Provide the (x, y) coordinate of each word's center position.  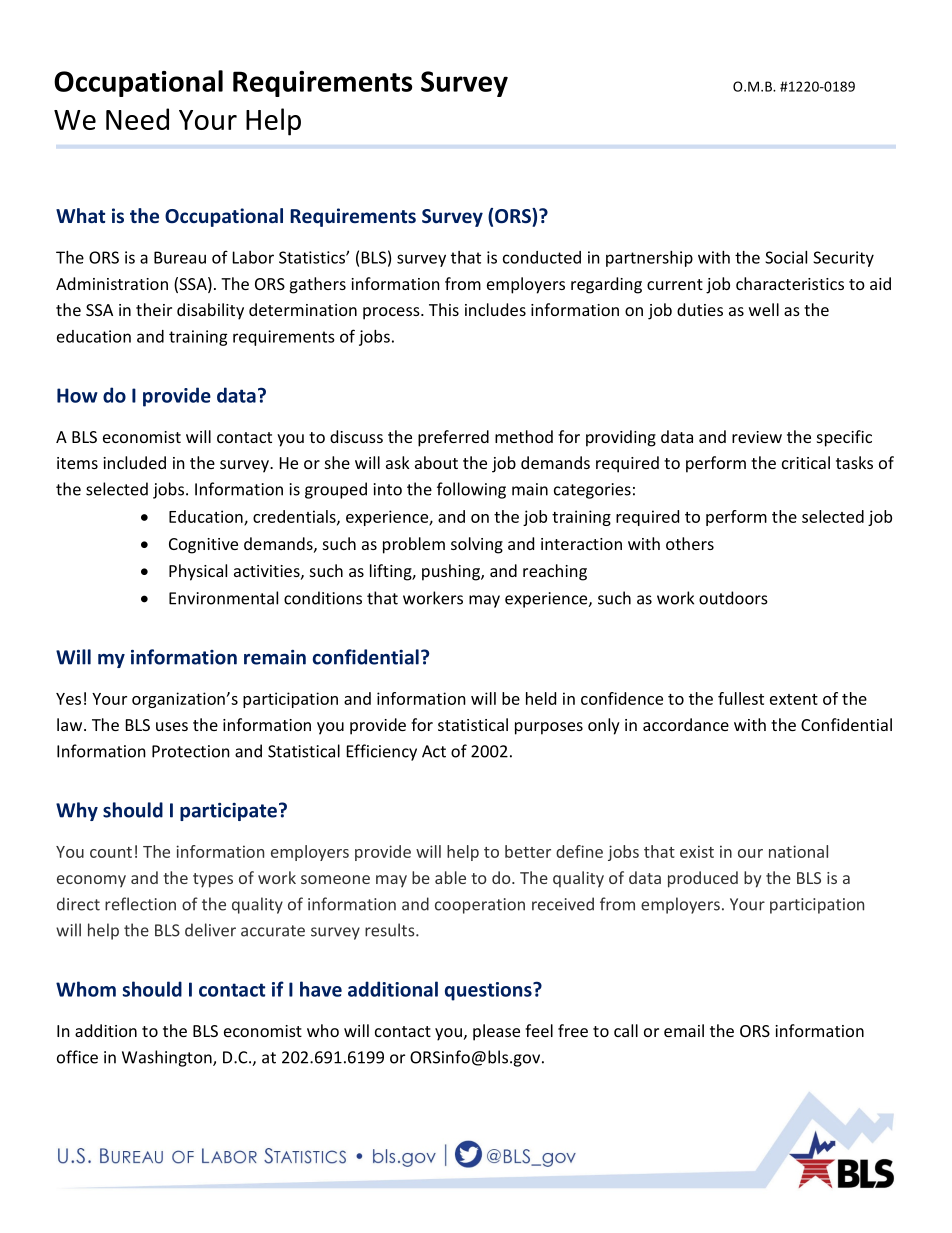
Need (137, 119)
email (684, 1030)
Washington (168, 1058)
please (496, 1032)
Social (786, 257)
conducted (542, 257)
